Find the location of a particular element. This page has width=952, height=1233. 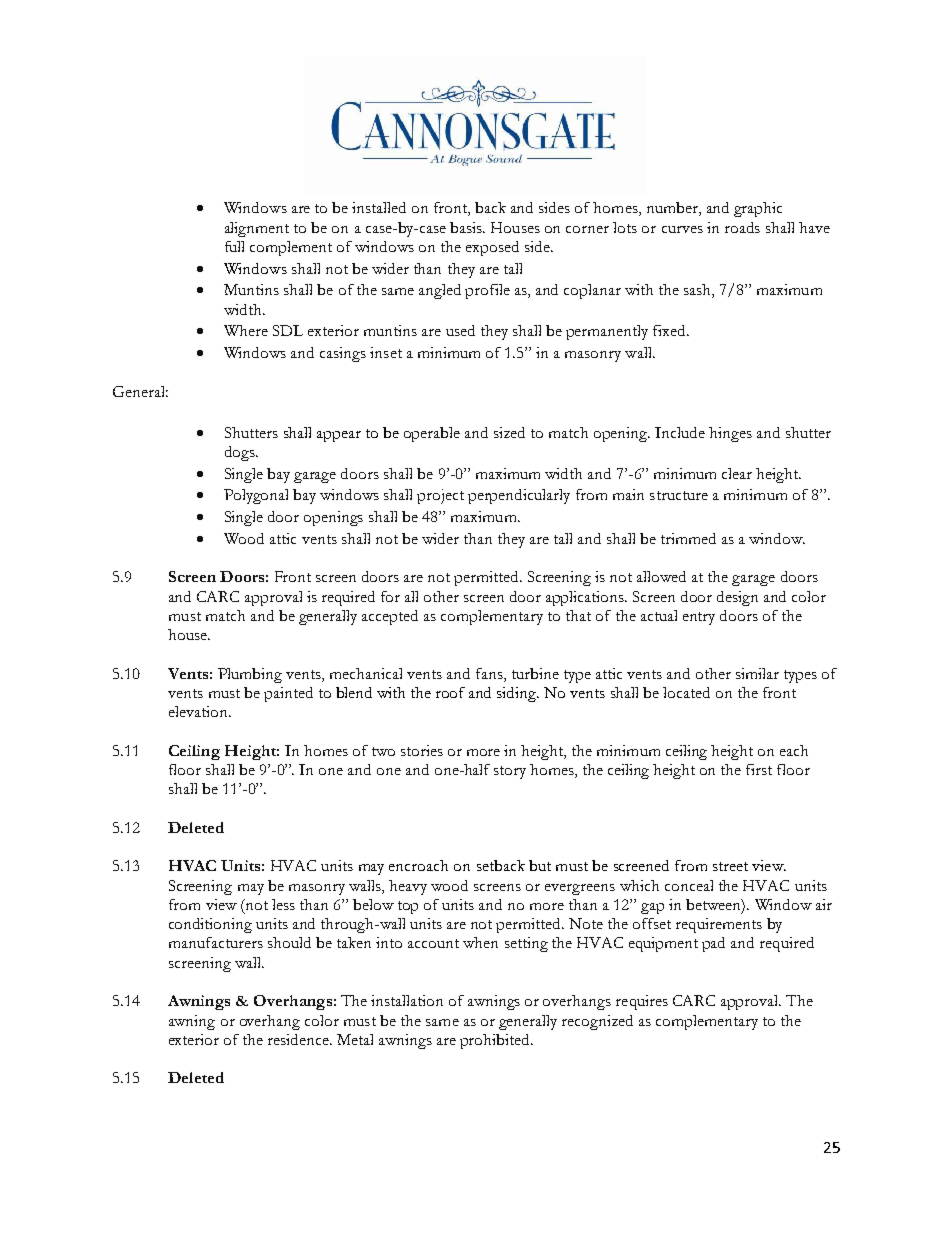

story is located at coordinates (510, 772).
